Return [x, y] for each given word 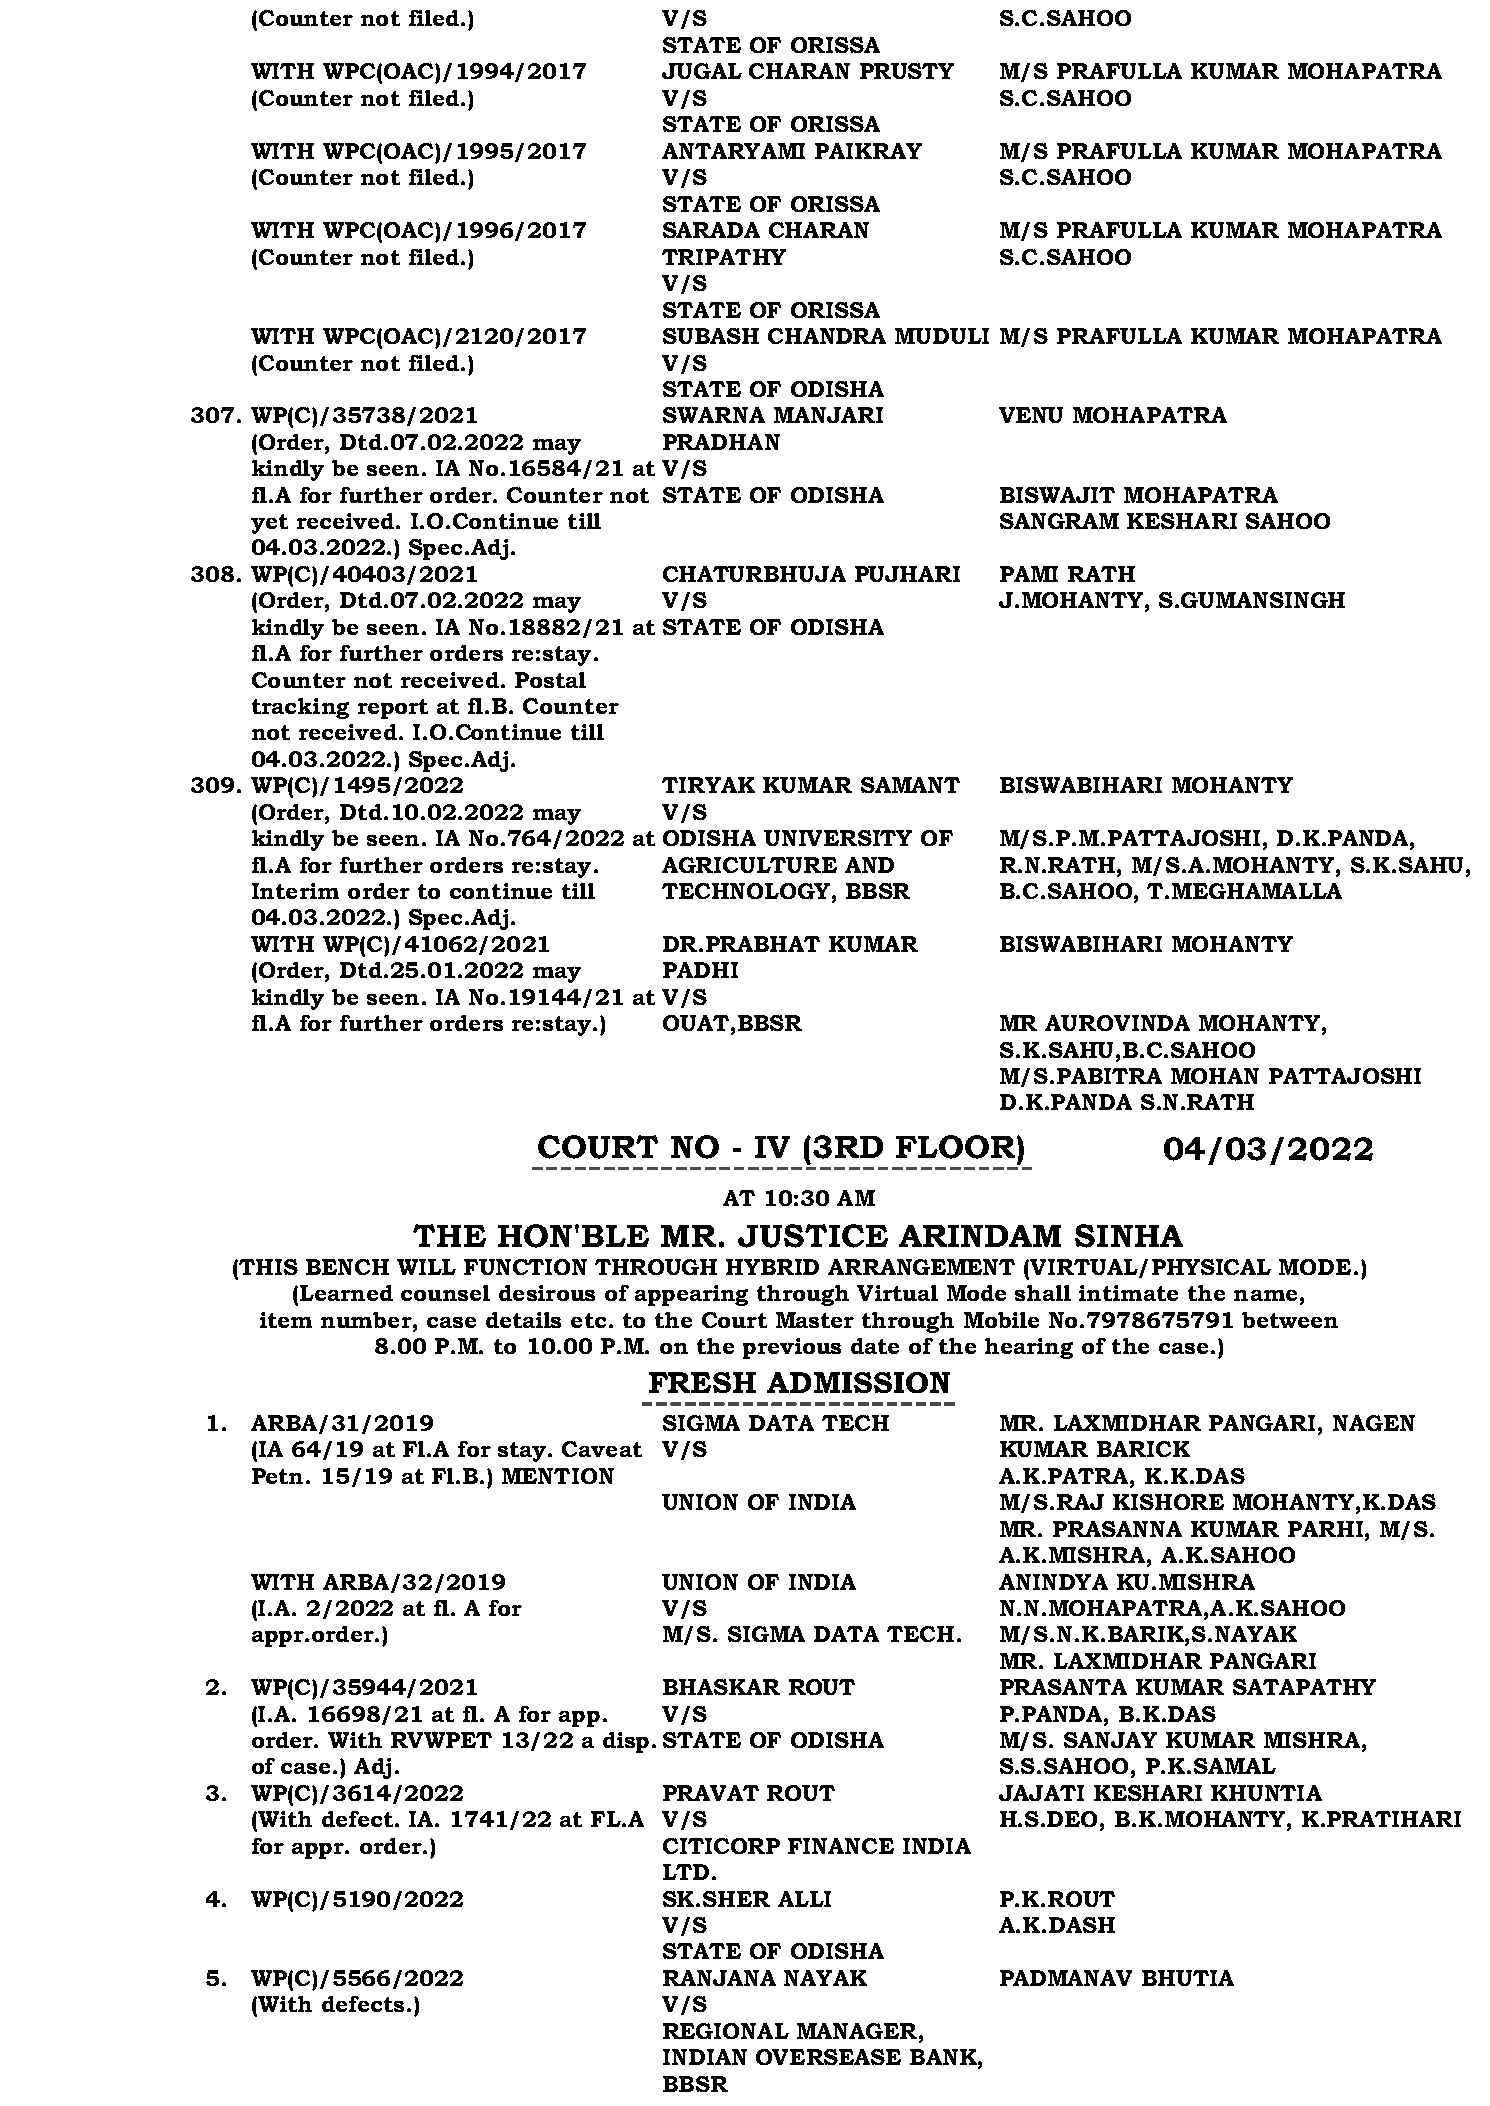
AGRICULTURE [749, 865]
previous [792, 1348]
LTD [686, 1872]
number [367, 1320]
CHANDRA [827, 336]
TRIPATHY [724, 257]
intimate [1128, 1293]
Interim [295, 891]
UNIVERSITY [838, 838]
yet [269, 524]
